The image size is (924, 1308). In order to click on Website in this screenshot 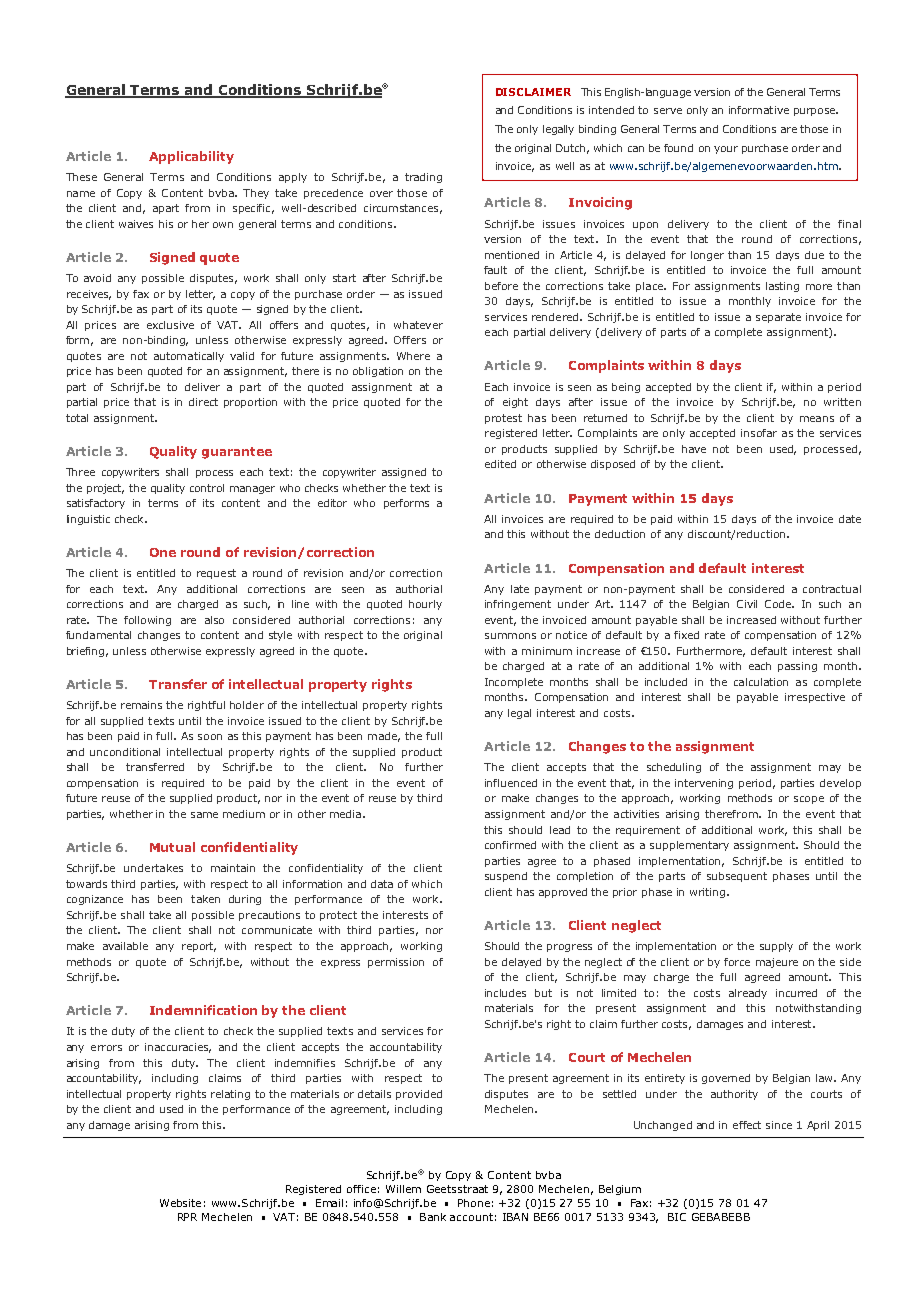, I will do `click(180, 1203)`.
